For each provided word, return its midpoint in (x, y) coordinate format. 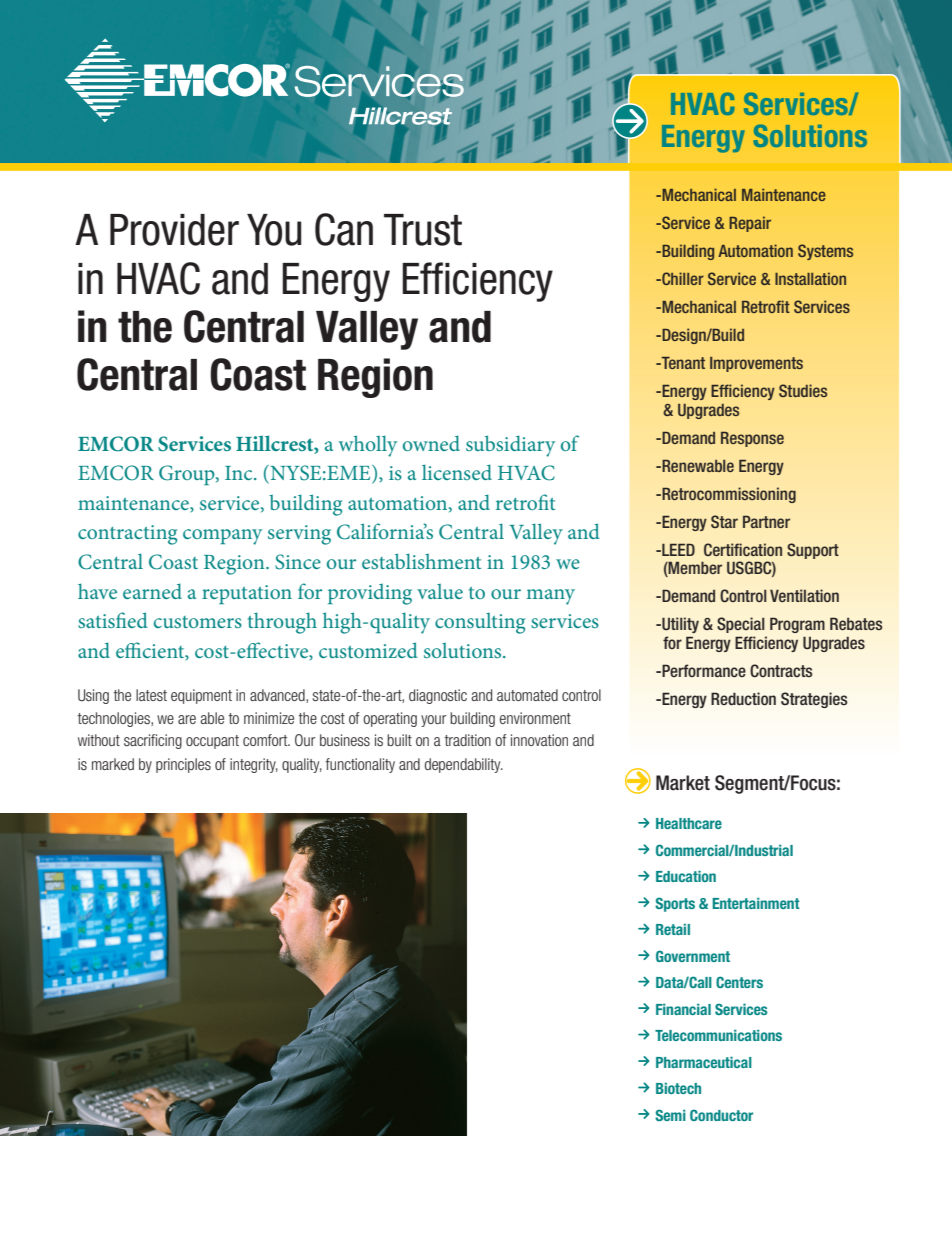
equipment (201, 696)
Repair (750, 224)
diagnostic (438, 696)
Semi (670, 1115)
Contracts (781, 670)
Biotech (678, 1088)
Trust (423, 230)
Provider (174, 230)
